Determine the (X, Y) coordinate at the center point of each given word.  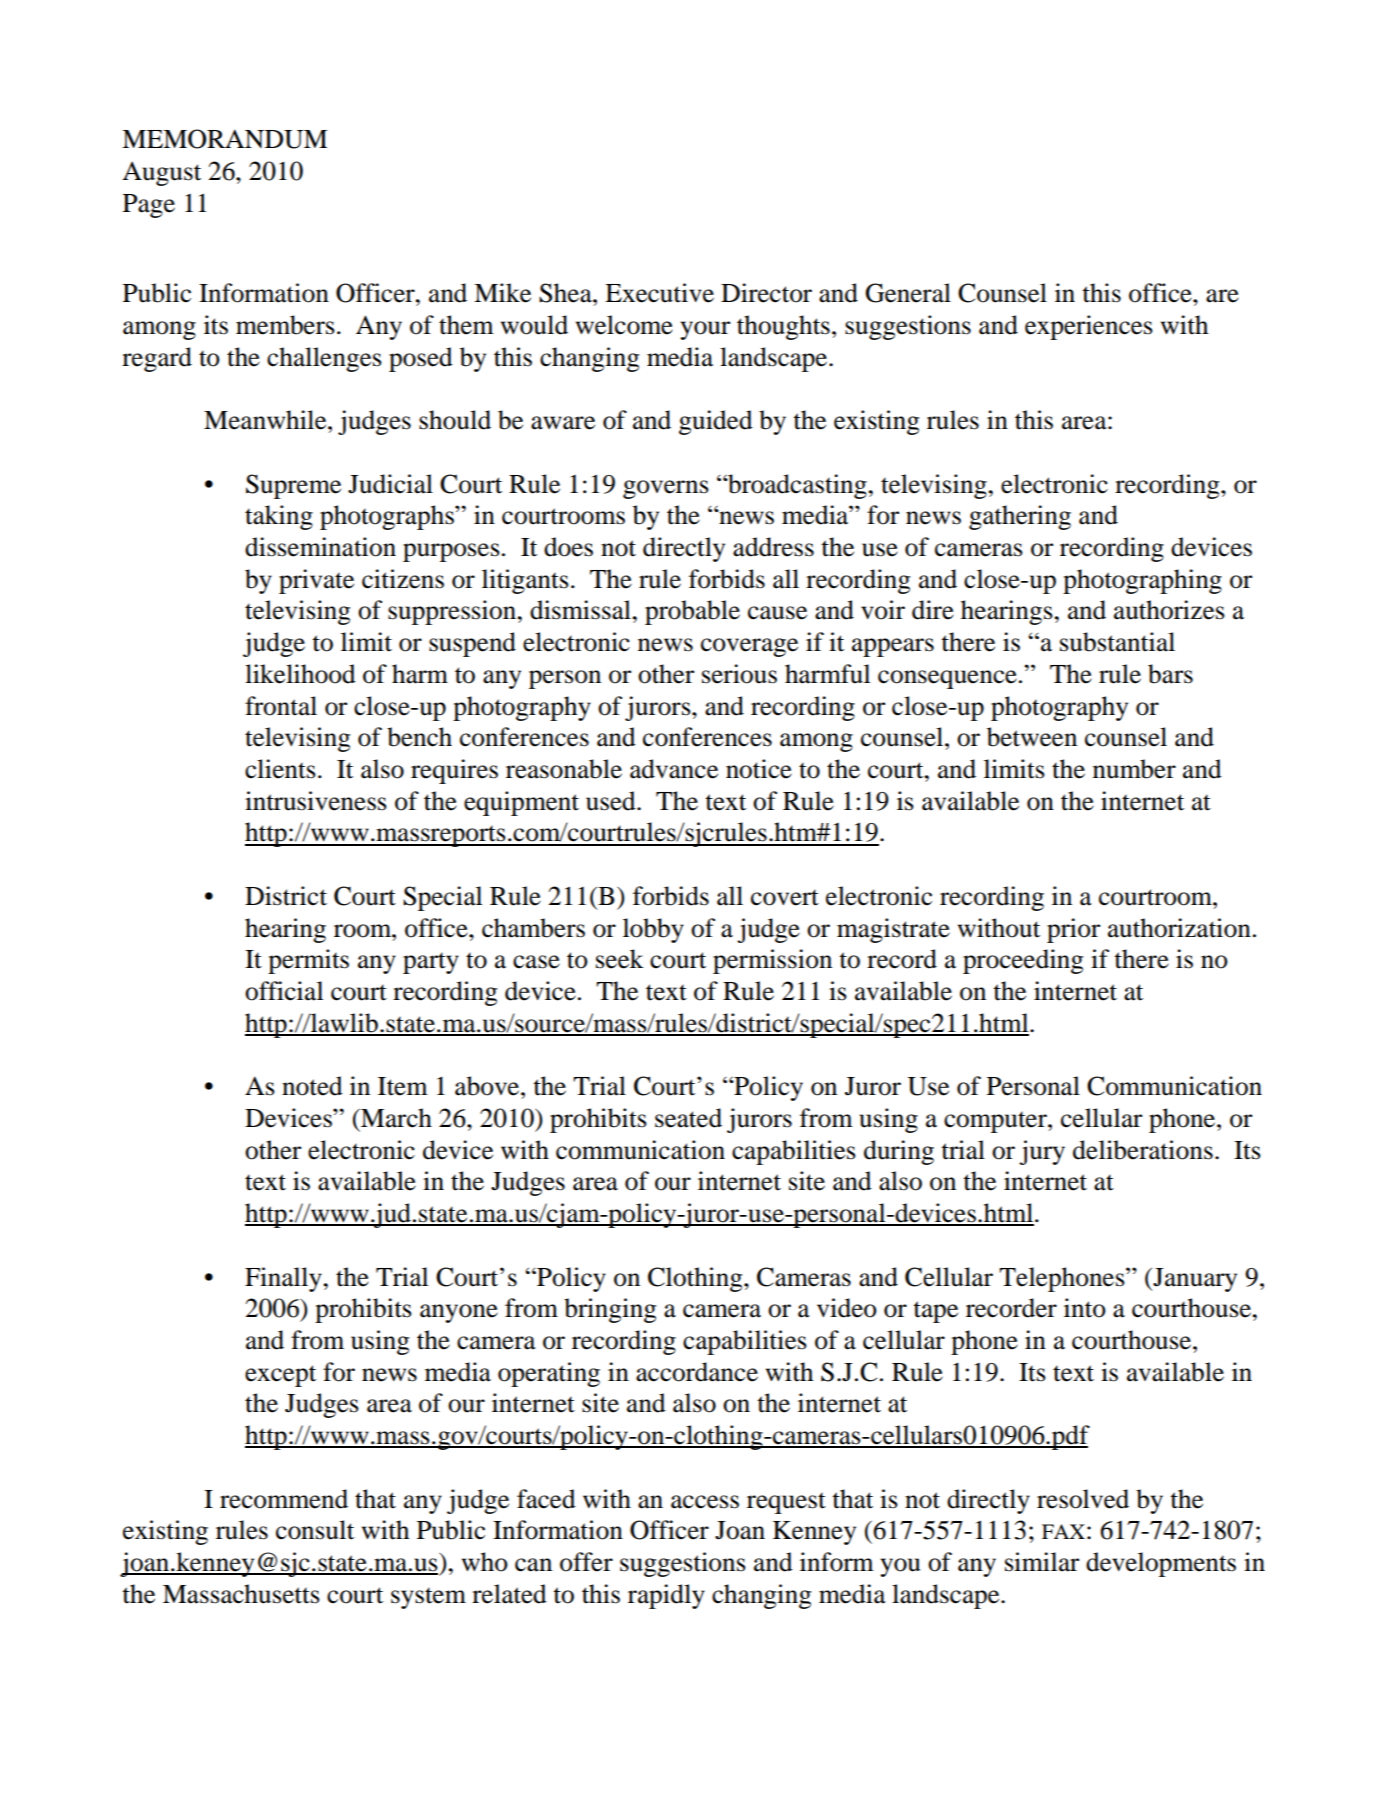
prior (1073, 930)
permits (308, 961)
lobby (653, 930)
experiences (1089, 327)
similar (1042, 1562)
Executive (659, 293)
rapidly (666, 1596)
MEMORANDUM (224, 139)
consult (315, 1530)
